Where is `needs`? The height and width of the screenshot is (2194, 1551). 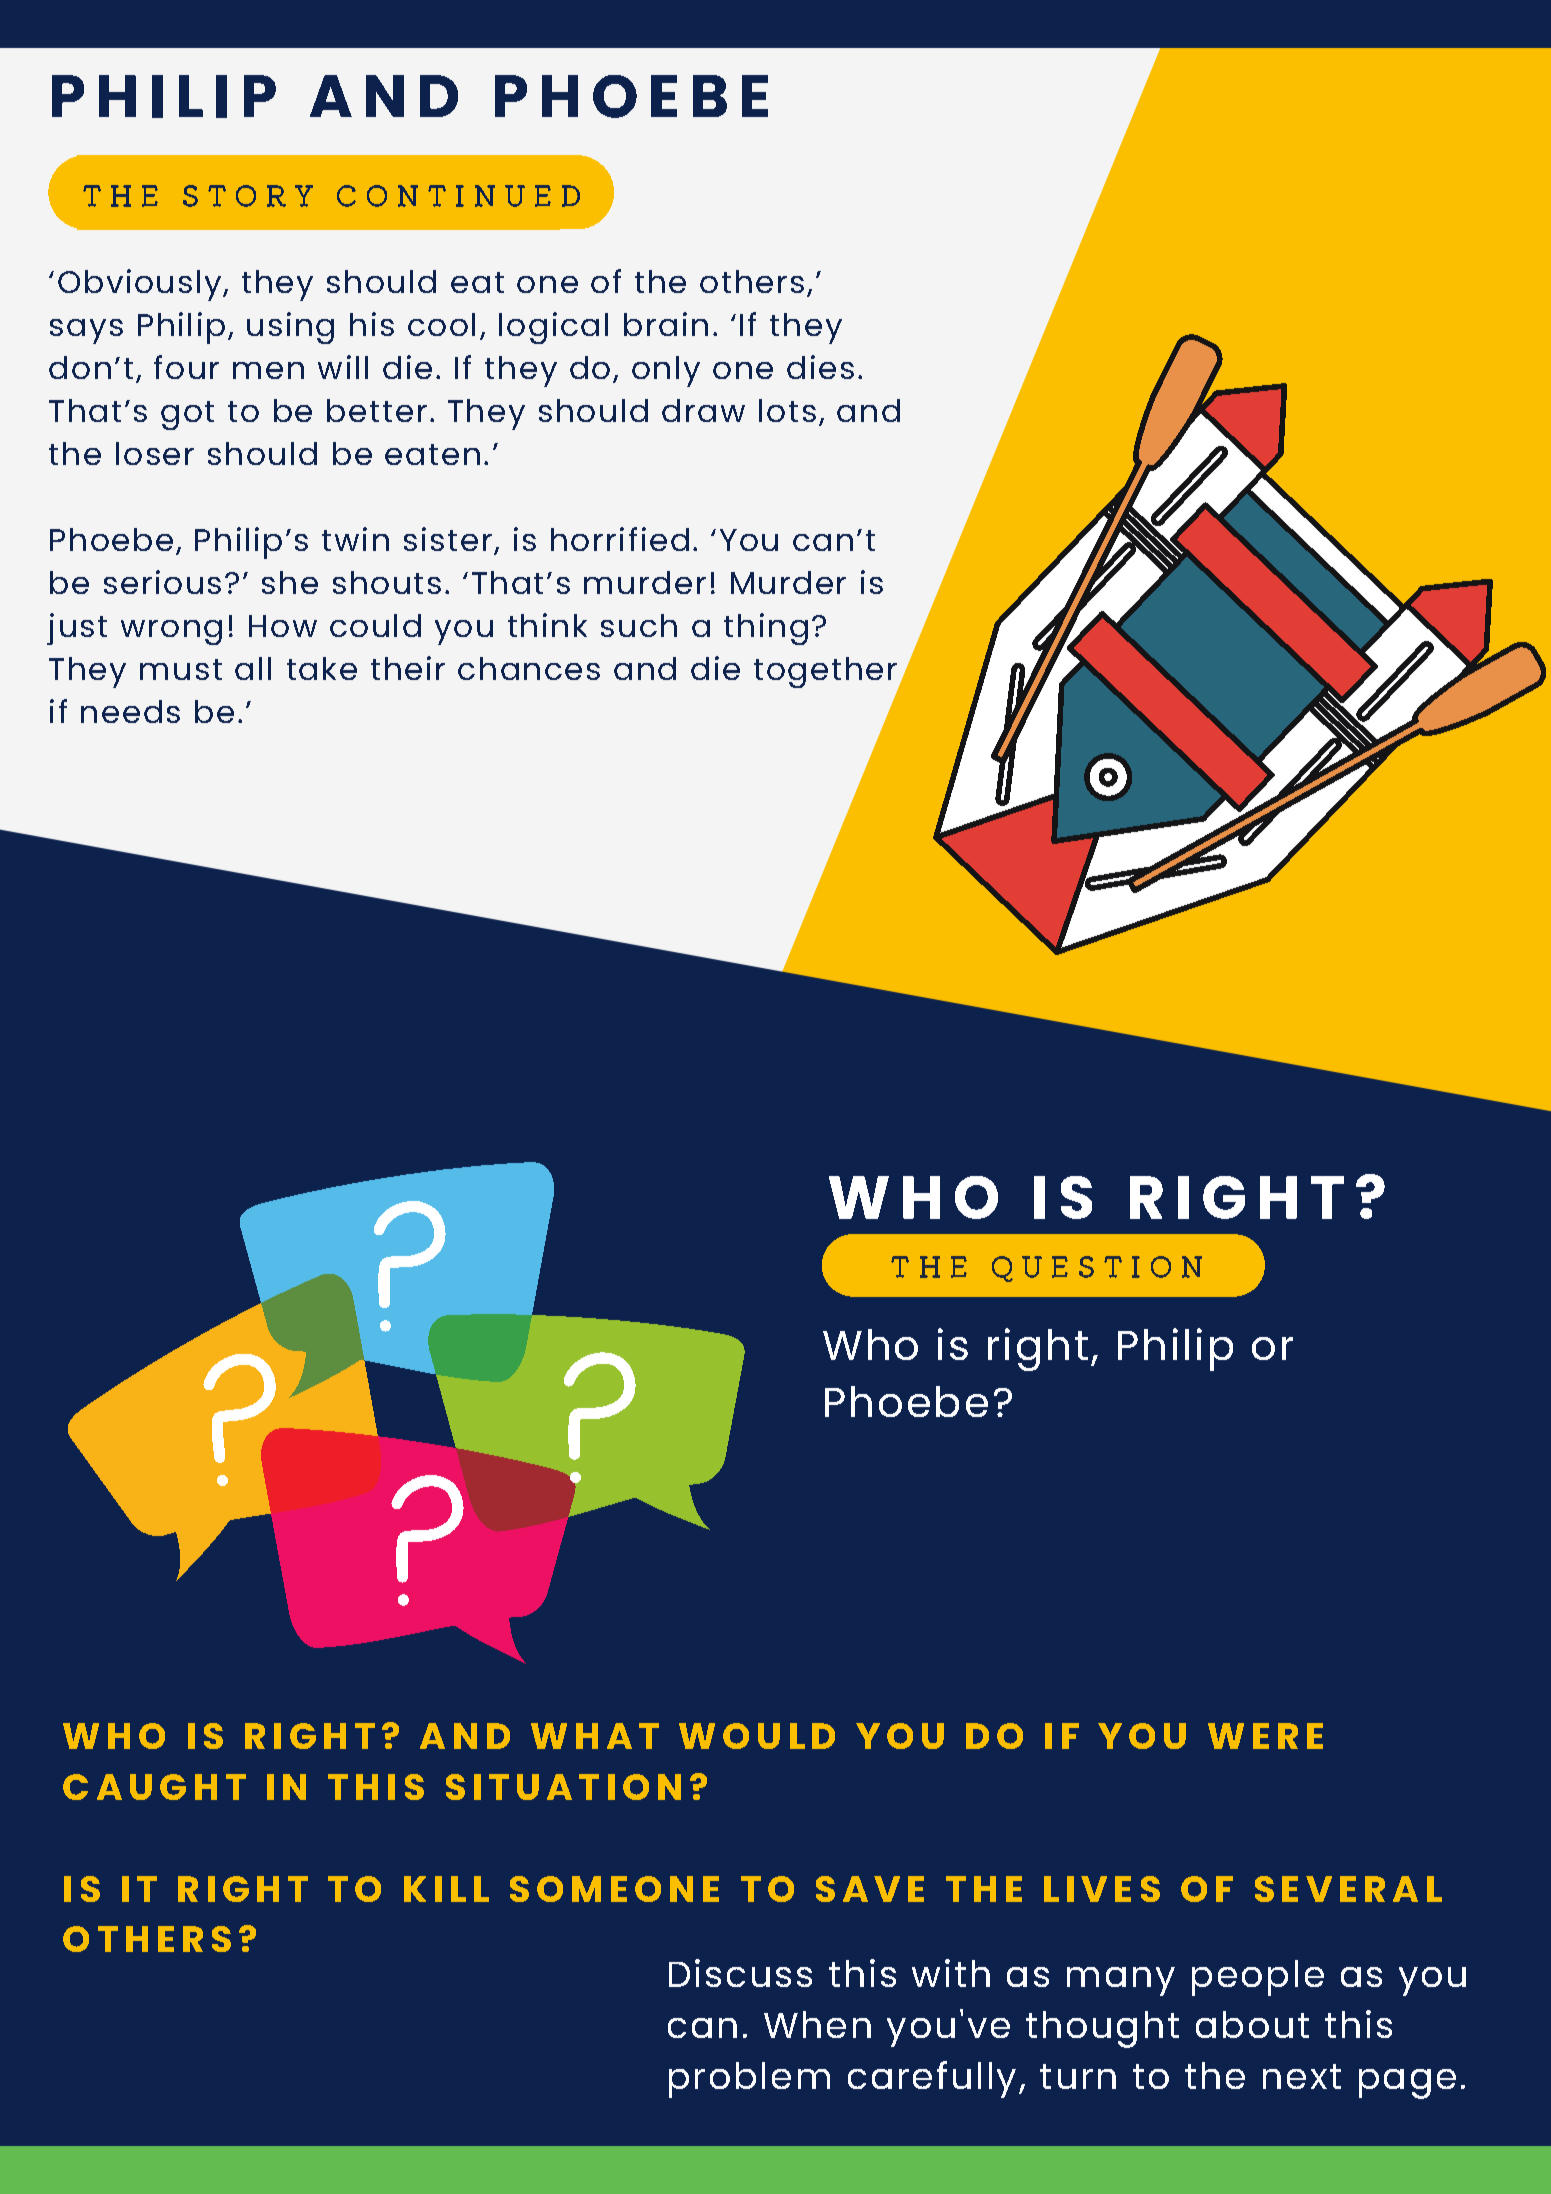
needs is located at coordinates (130, 711).
